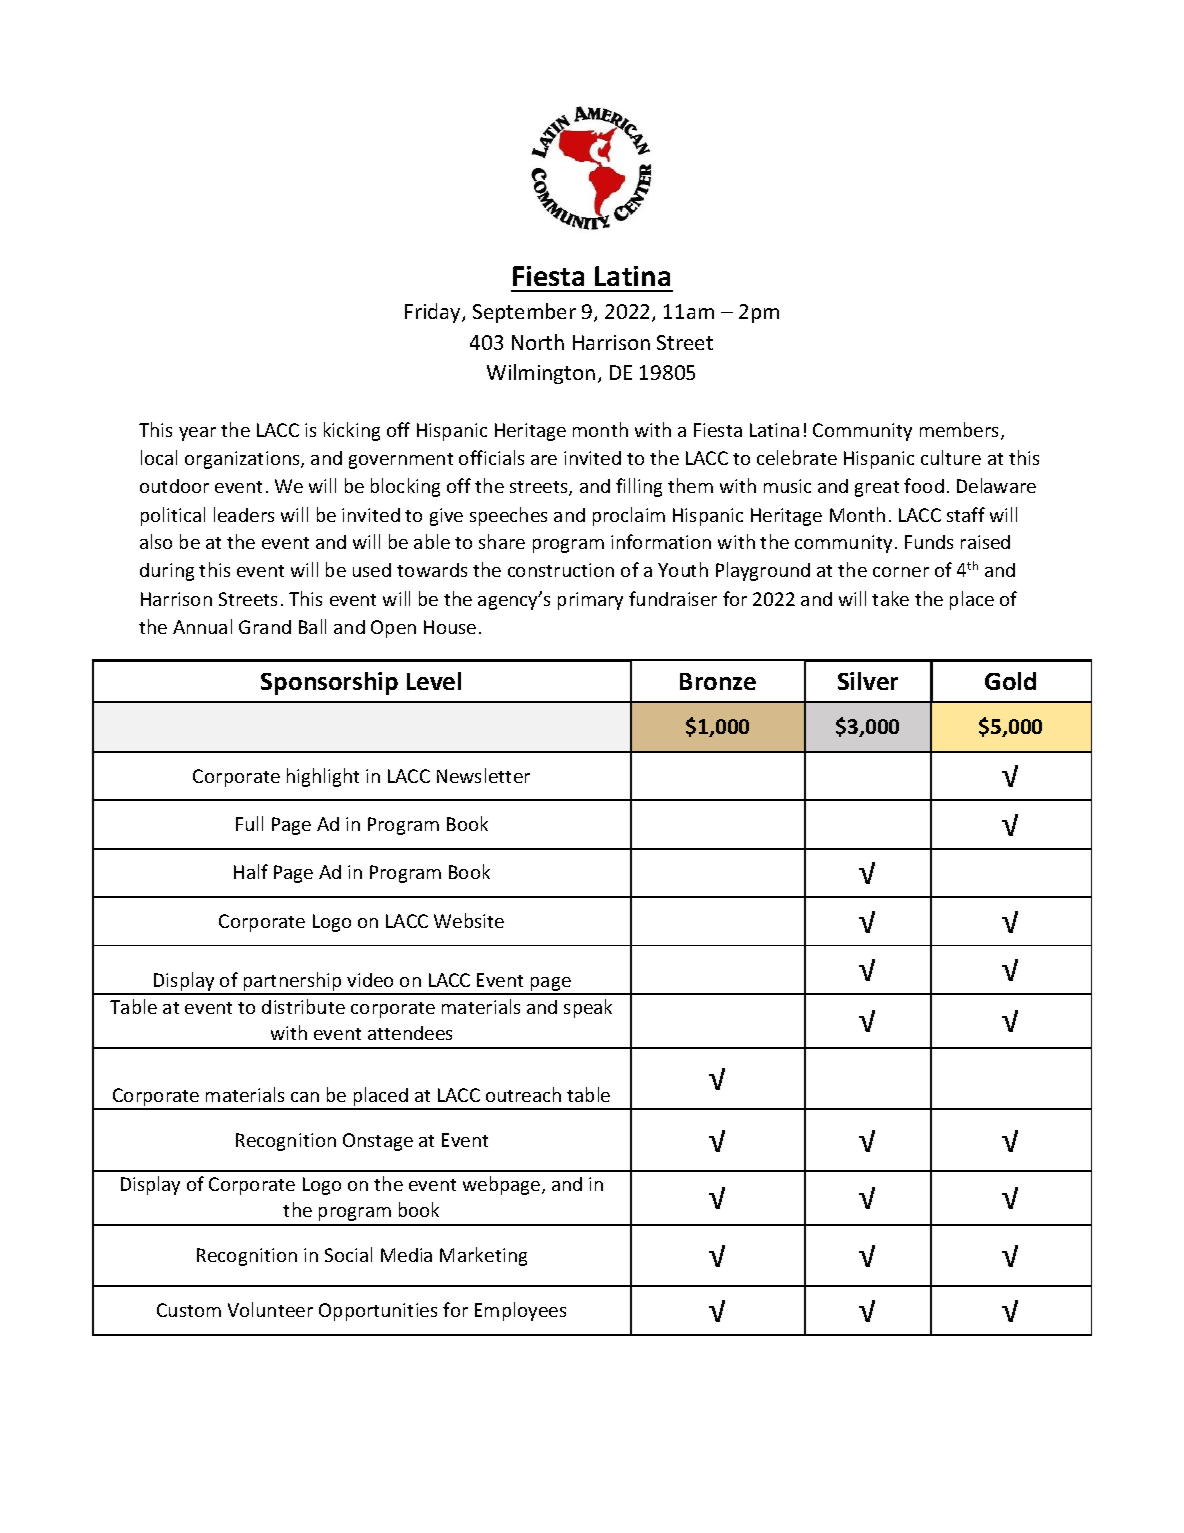  What do you see at coordinates (197, 434) in the page?
I see `year` at bounding box center [197, 434].
